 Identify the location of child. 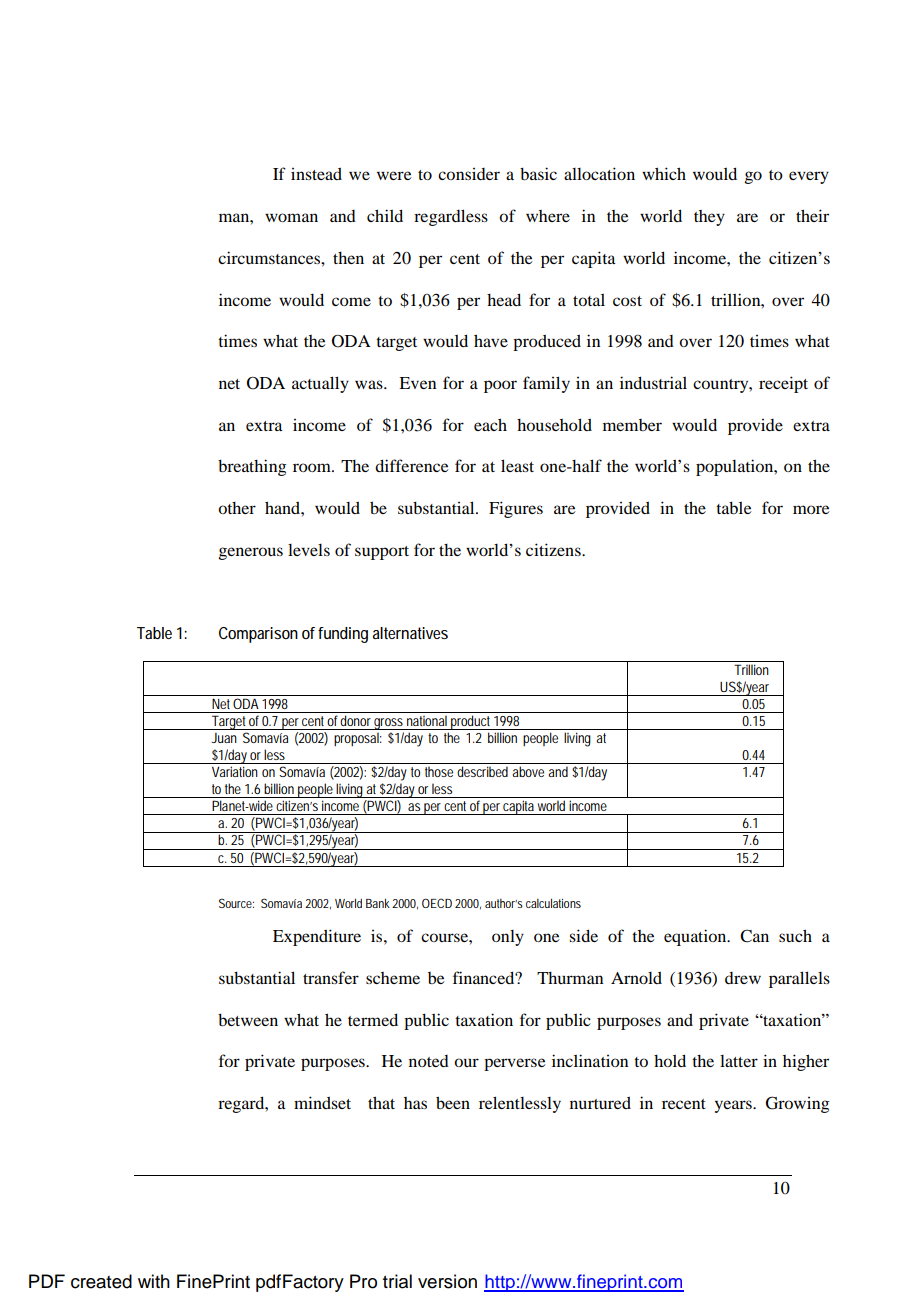
(385, 215).
